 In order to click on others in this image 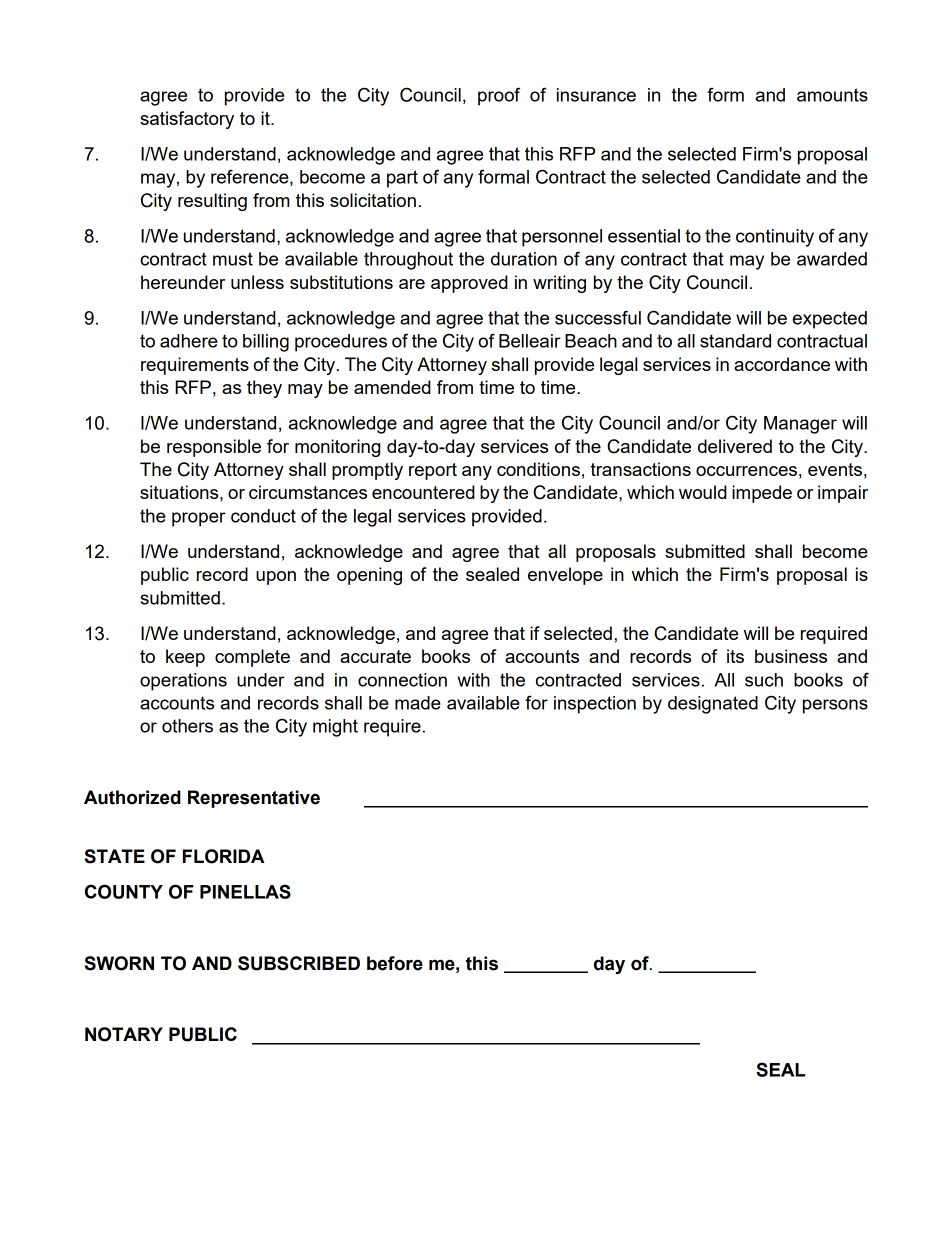, I will do `click(187, 726)`.
